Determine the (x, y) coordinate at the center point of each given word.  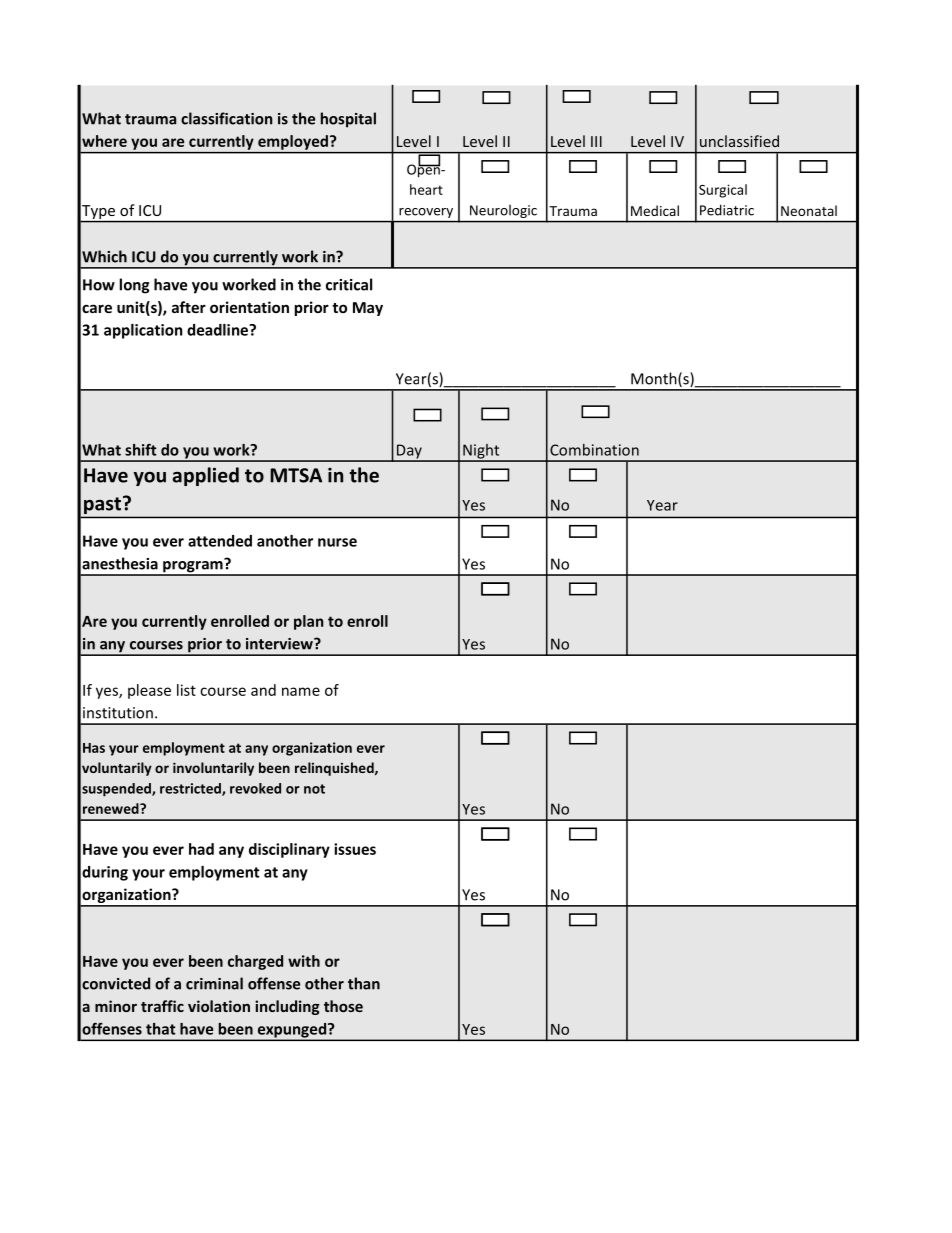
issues (355, 849)
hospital (348, 120)
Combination (594, 450)
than (364, 983)
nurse (337, 542)
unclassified (739, 141)
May (368, 309)
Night (481, 452)
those (343, 1006)
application (143, 331)
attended (220, 541)
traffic (162, 1006)
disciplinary (289, 850)
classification (226, 118)
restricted (191, 789)
